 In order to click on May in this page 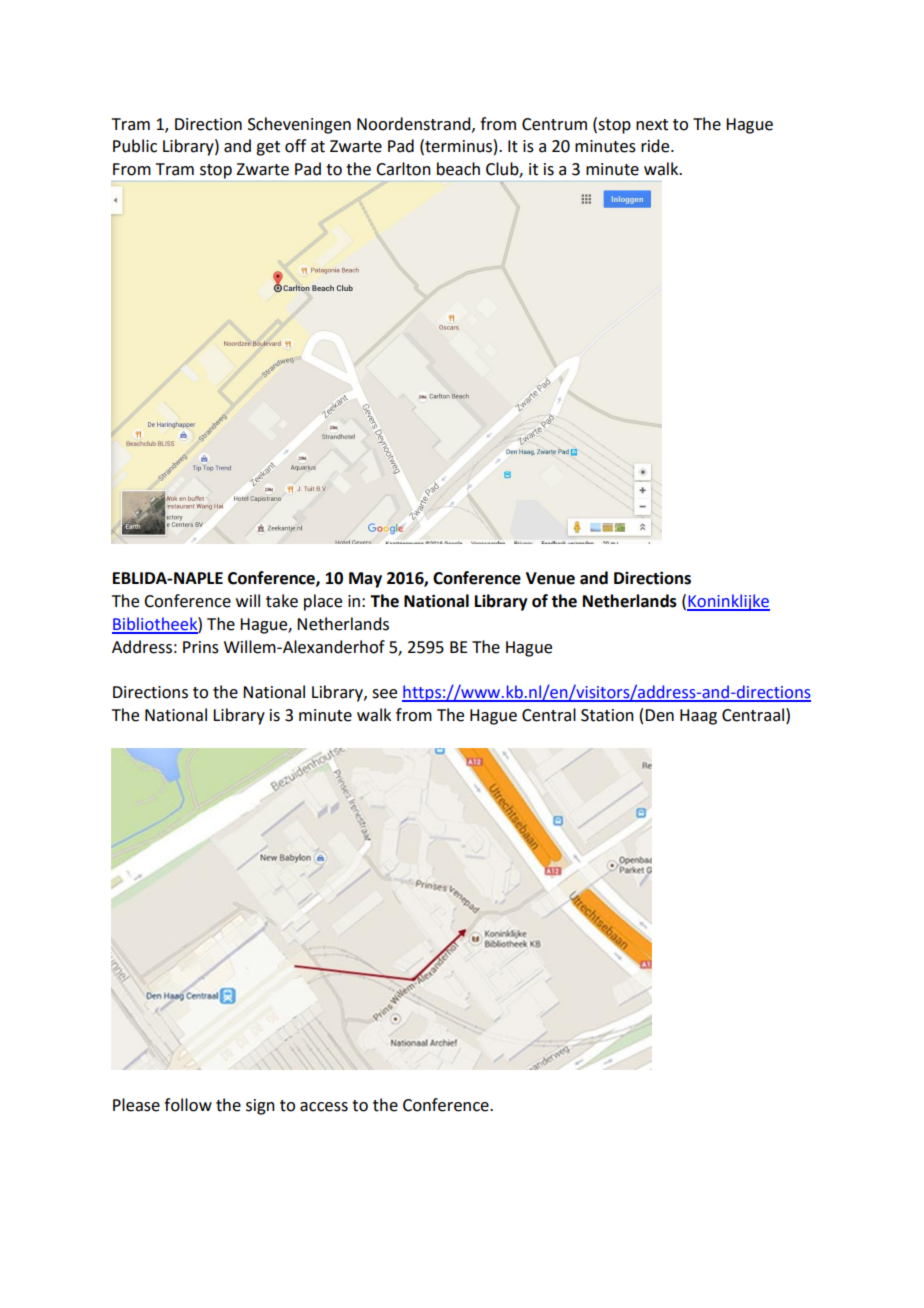, I will do `click(365, 580)`.
